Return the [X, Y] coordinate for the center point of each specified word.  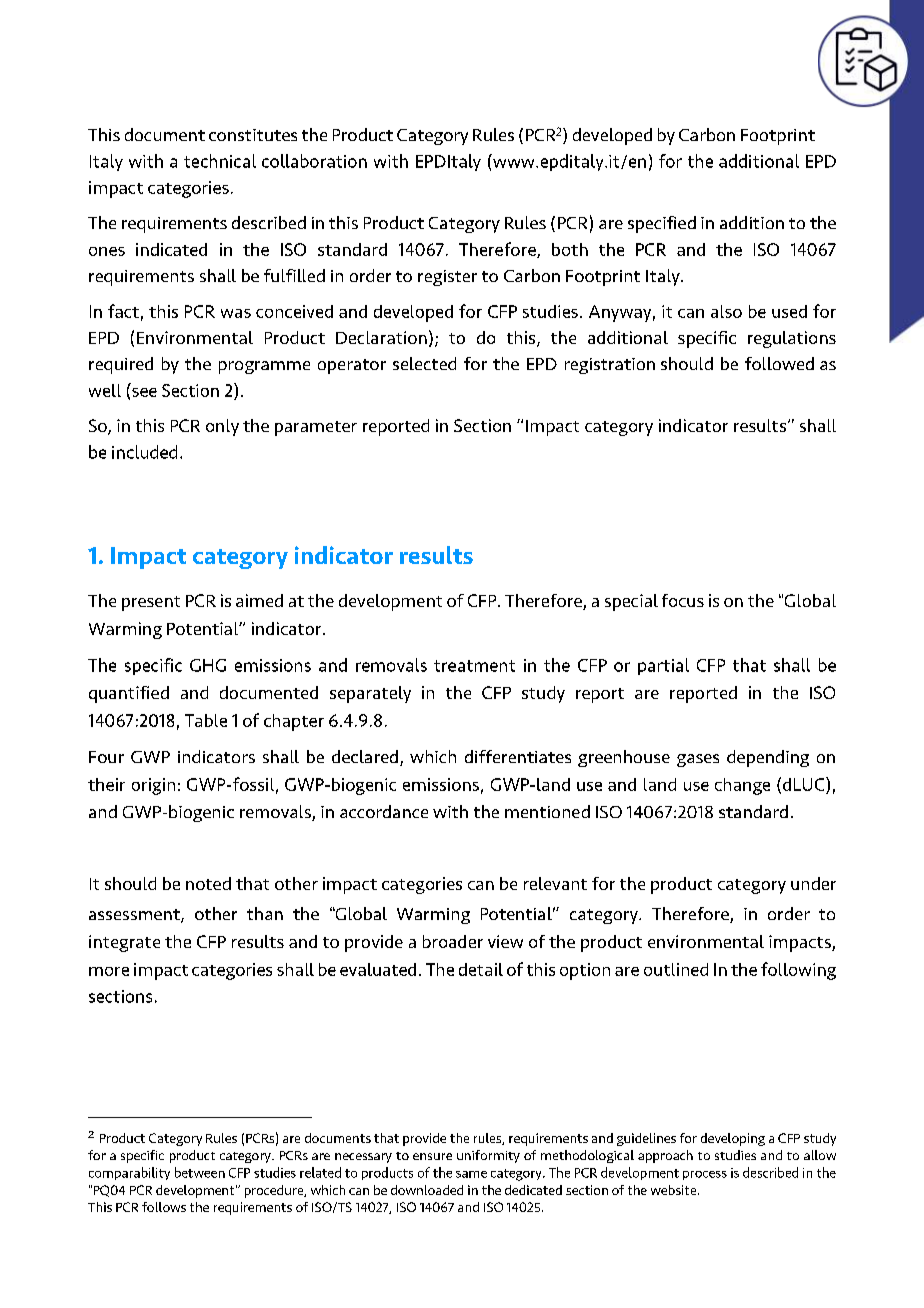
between [200, 1172]
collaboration [314, 161]
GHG [208, 665]
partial [663, 666]
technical [220, 161]
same [471, 1174]
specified [662, 224]
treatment [474, 666]
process [705, 1175]
